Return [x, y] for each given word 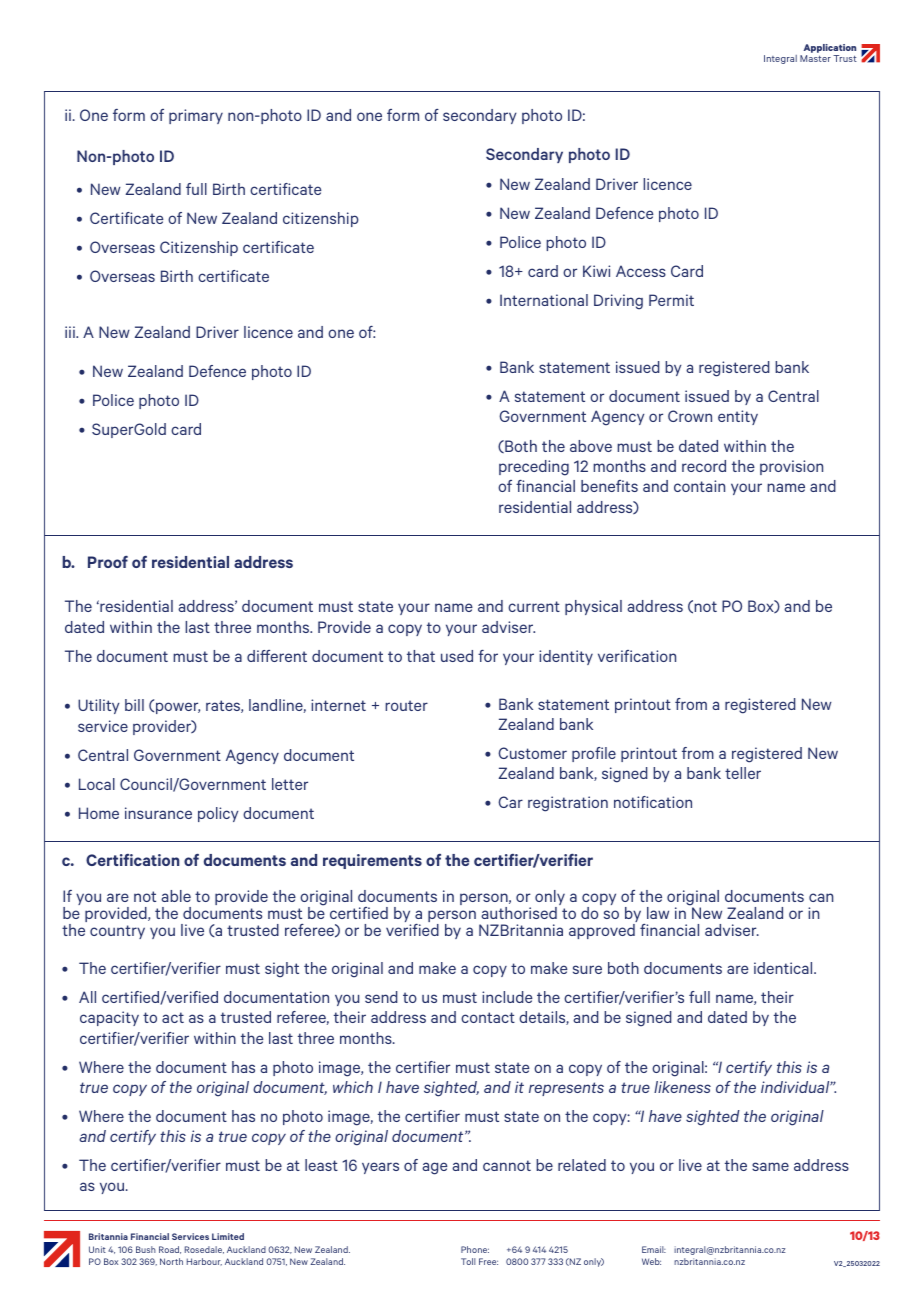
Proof [108, 562]
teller [743, 773]
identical [784, 968]
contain [699, 486]
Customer [532, 753]
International [544, 300]
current [534, 606]
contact [488, 1017]
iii [71, 332]
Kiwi [596, 271]
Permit [671, 300]
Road [170, 1250]
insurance [158, 813]
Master [815, 58]
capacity [109, 1018]
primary [196, 116]
